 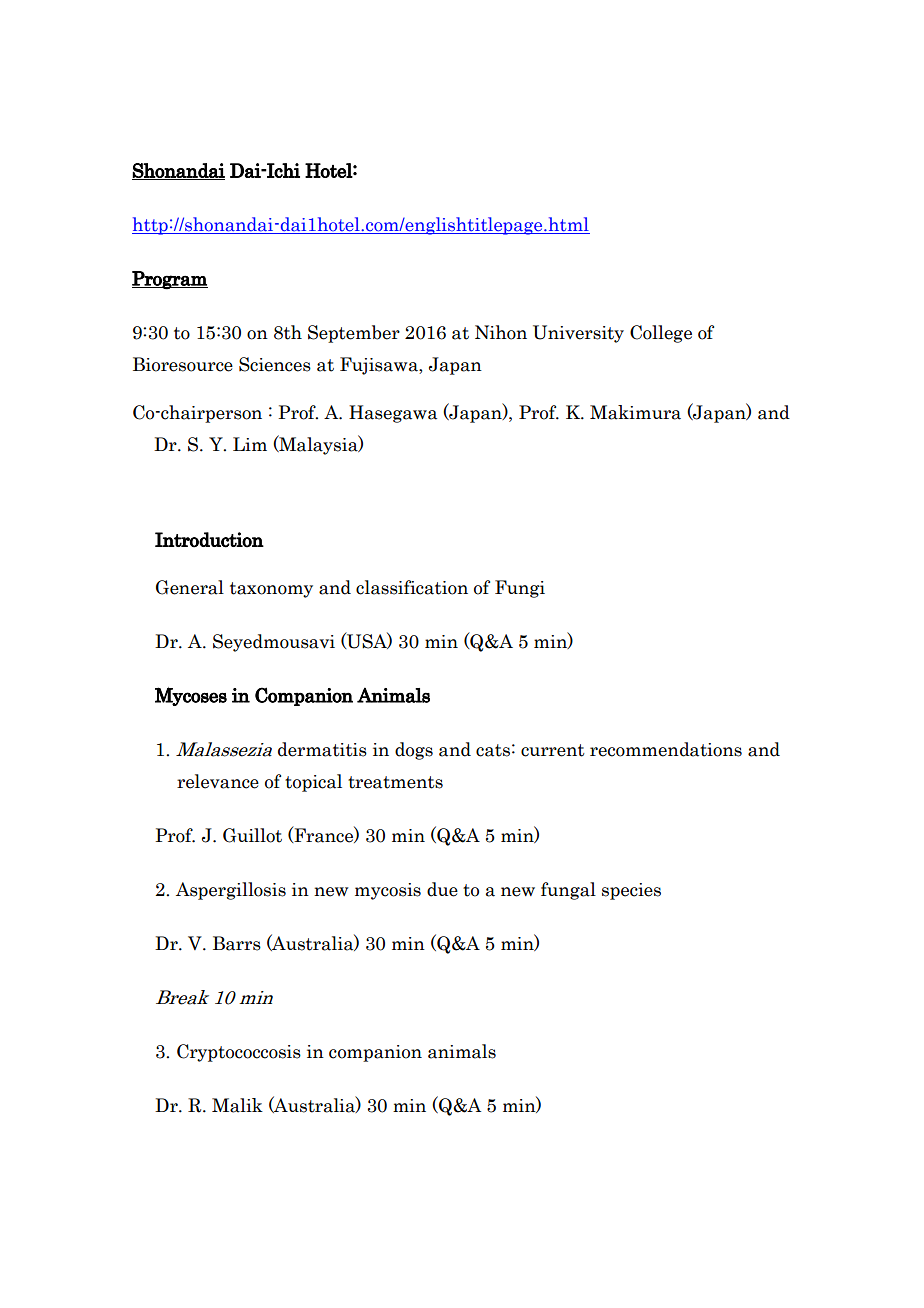 I want to click on University, so click(x=578, y=334).
